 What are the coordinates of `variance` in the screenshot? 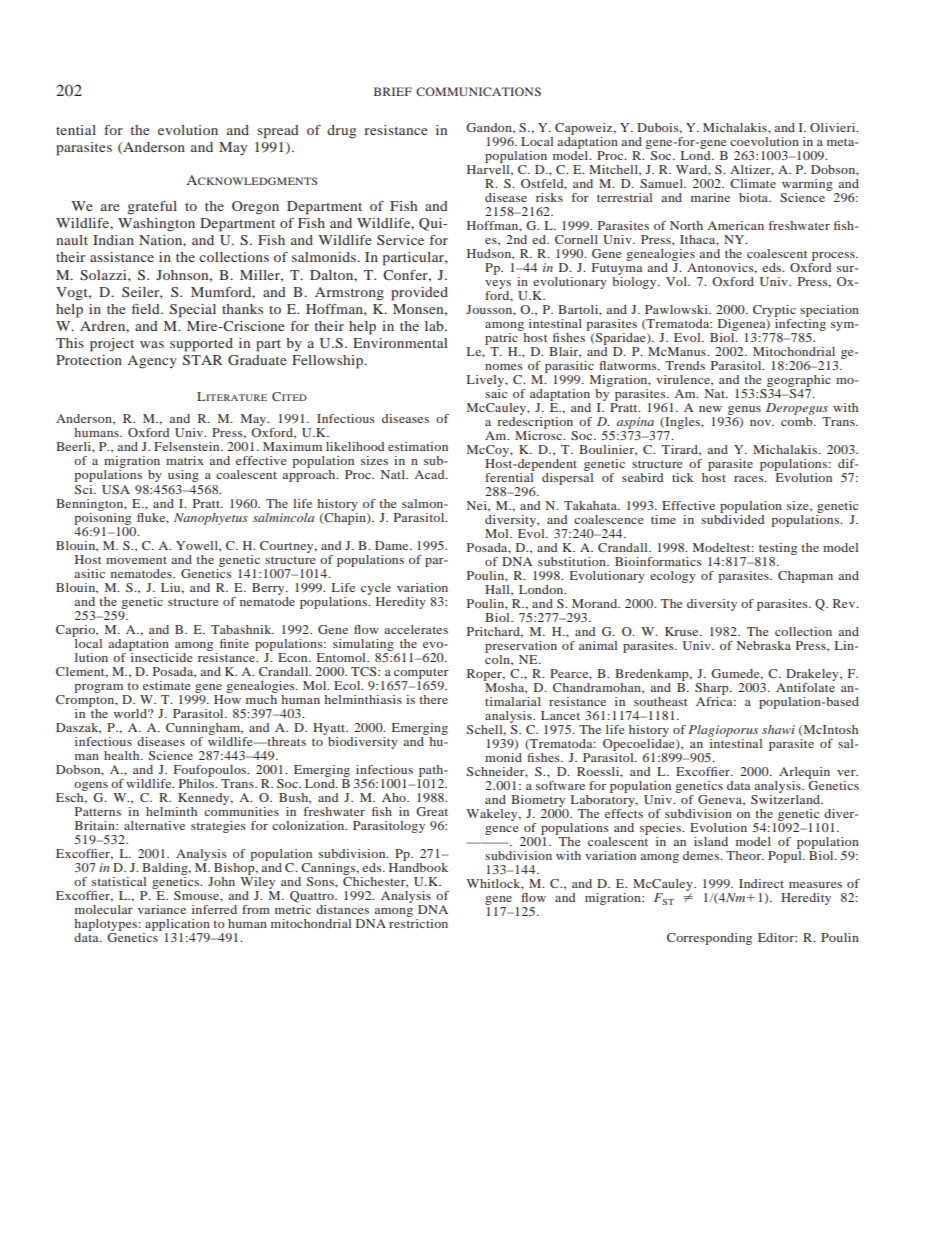 It's located at (162, 909).
